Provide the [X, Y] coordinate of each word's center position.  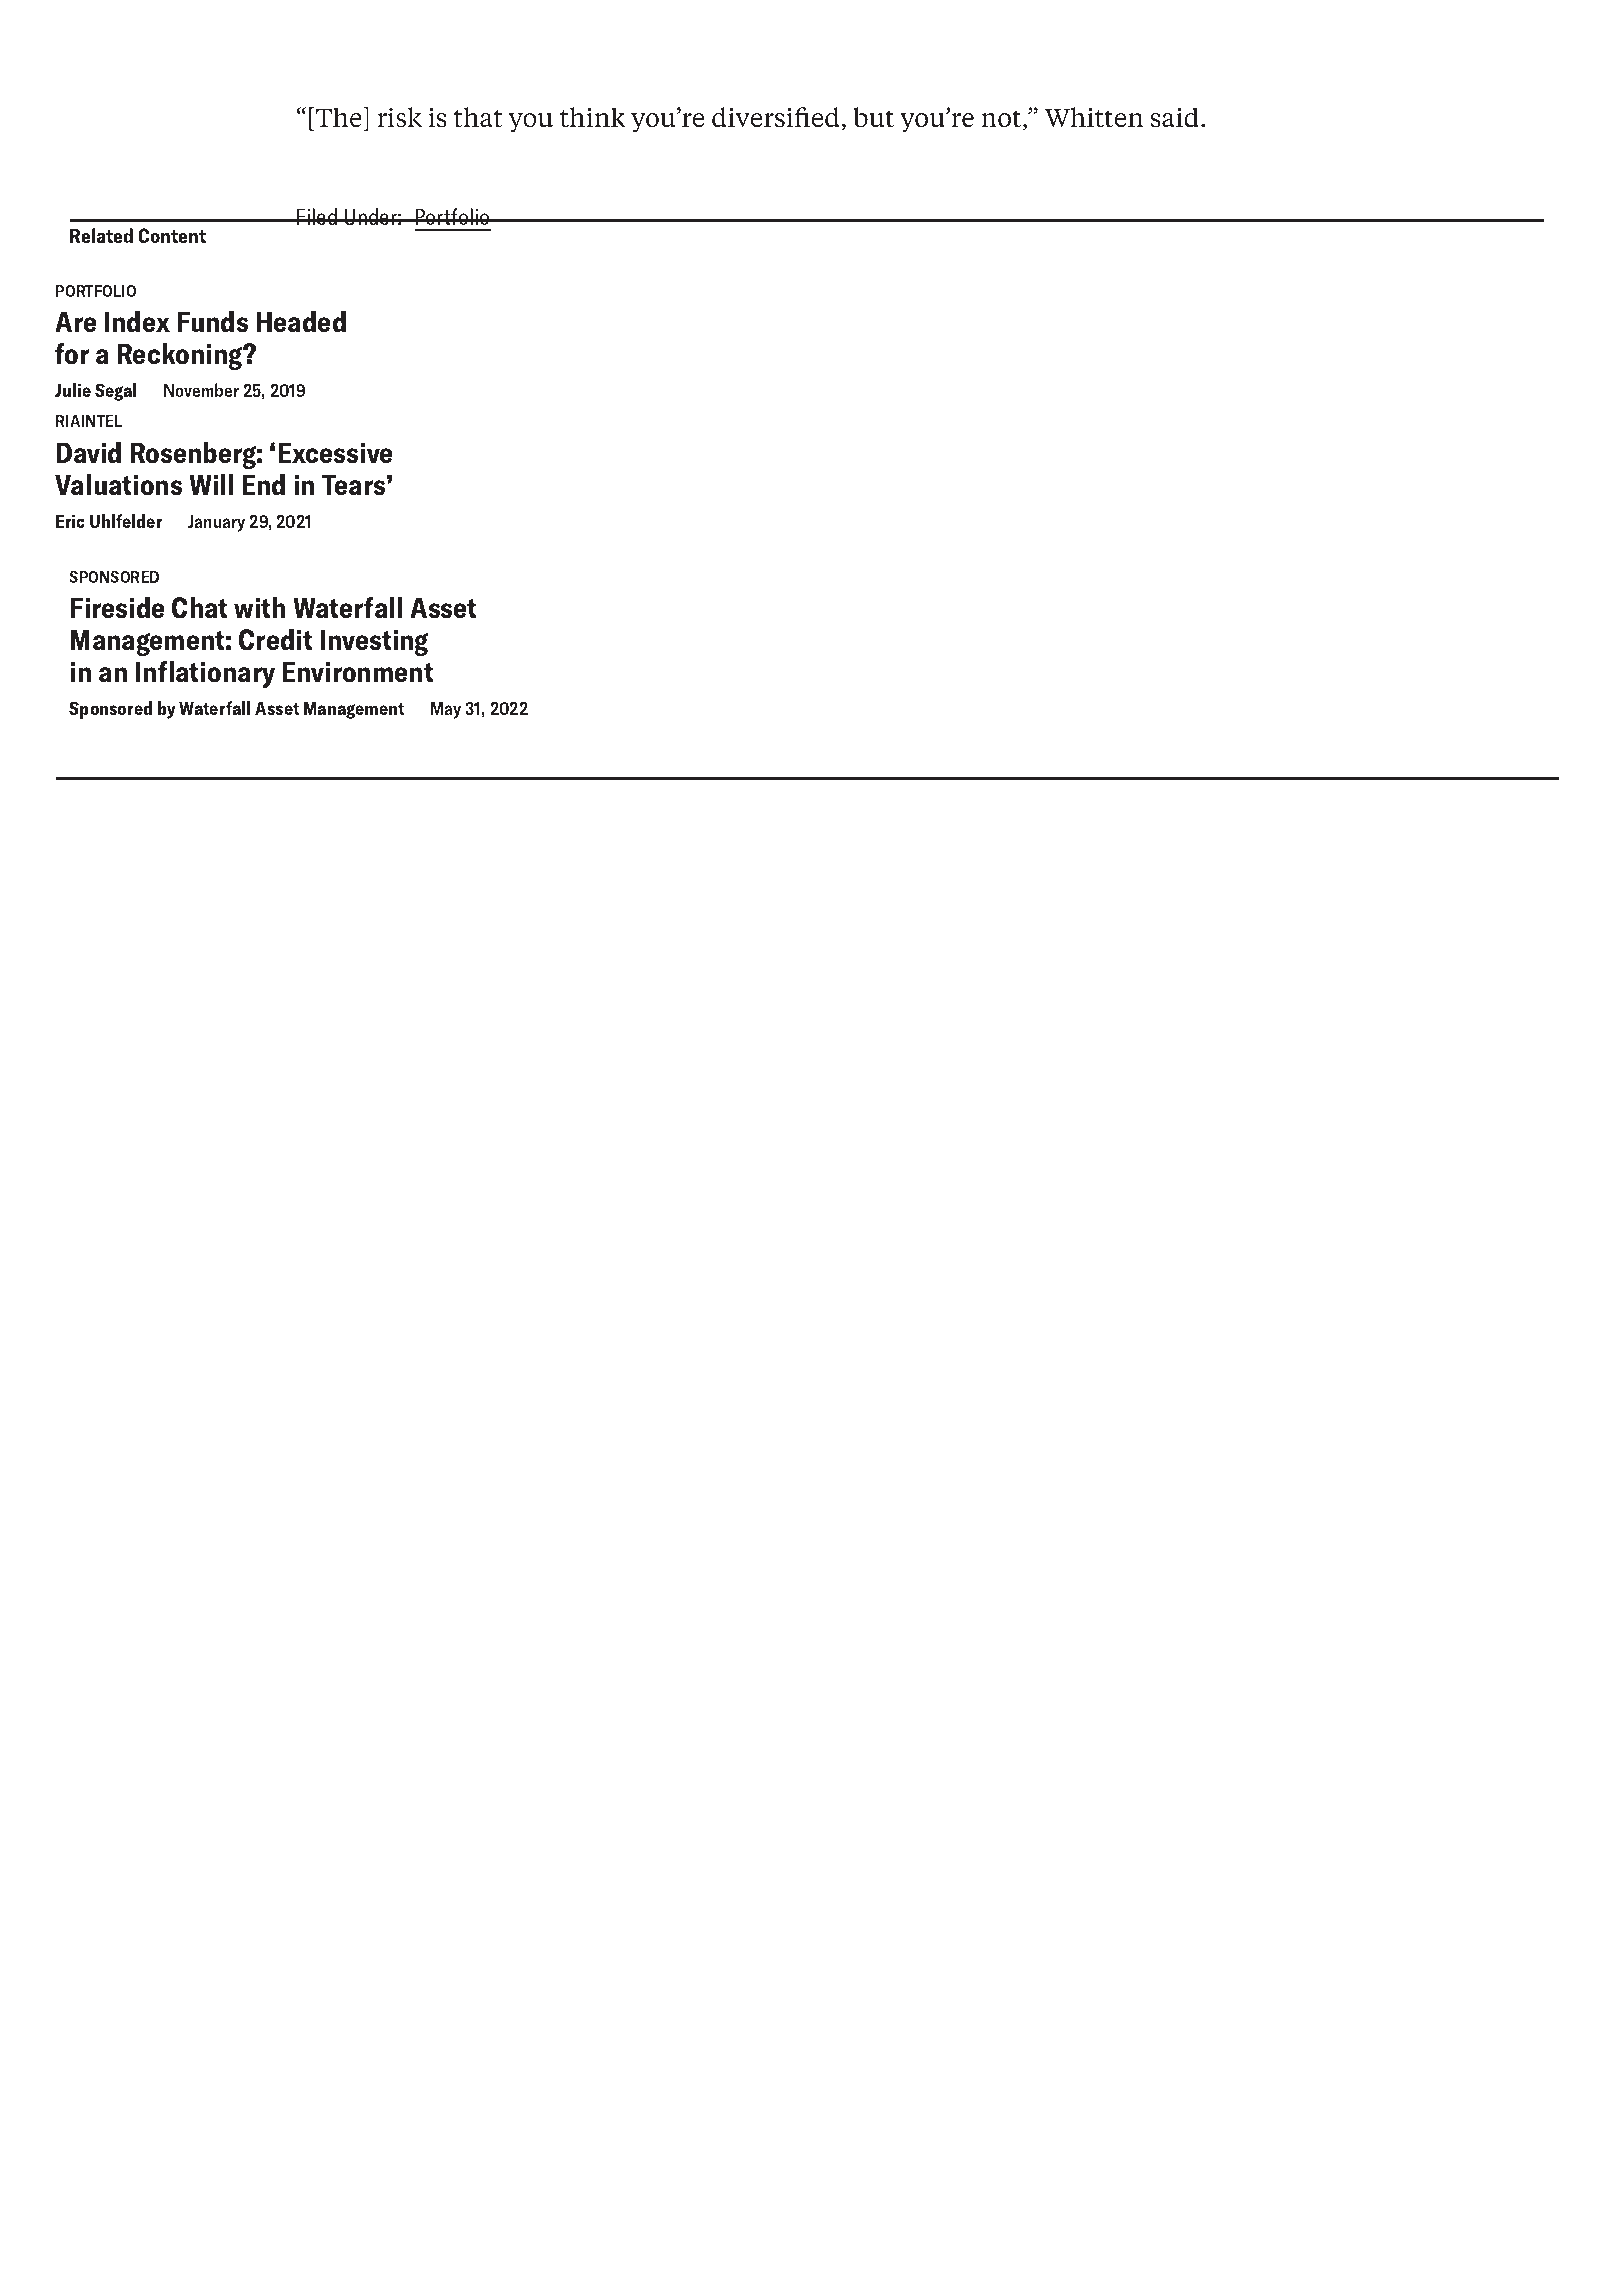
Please [295, 1019]
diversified [777, 118]
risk [399, 117]
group [1139, 996]
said [1175, 117]
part [707, 996]
